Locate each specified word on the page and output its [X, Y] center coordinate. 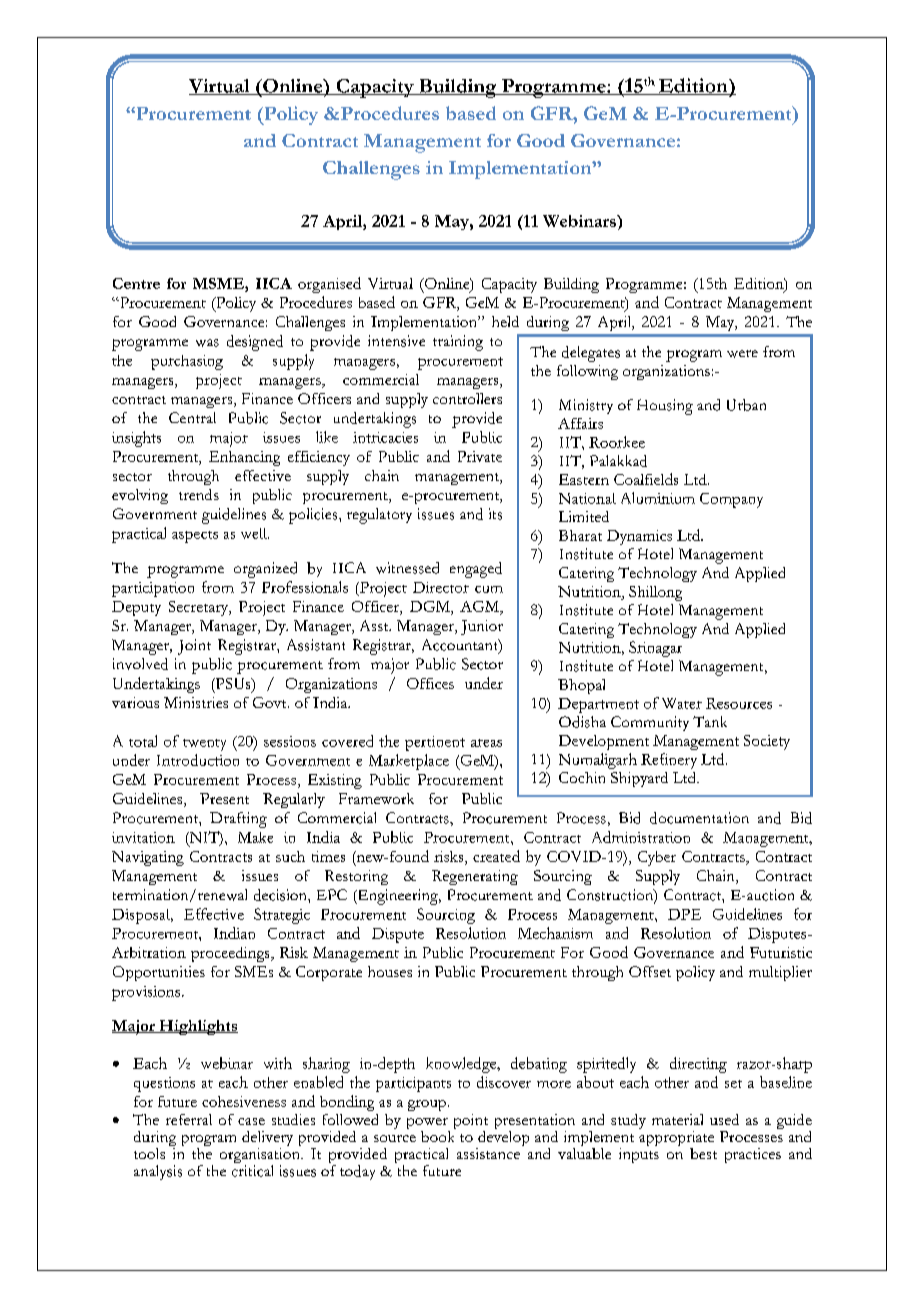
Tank [710, 721]
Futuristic [781, 952]
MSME [219, 283]
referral [189, 1119]
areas [486, 743]
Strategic [282, 916]
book [438, 1135]
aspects [195, 537]
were [742, 354]
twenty [204, 745]
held [505, 321]
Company [731, 500]
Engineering [397, 897]
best [703, 1153]
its [495, 514]
